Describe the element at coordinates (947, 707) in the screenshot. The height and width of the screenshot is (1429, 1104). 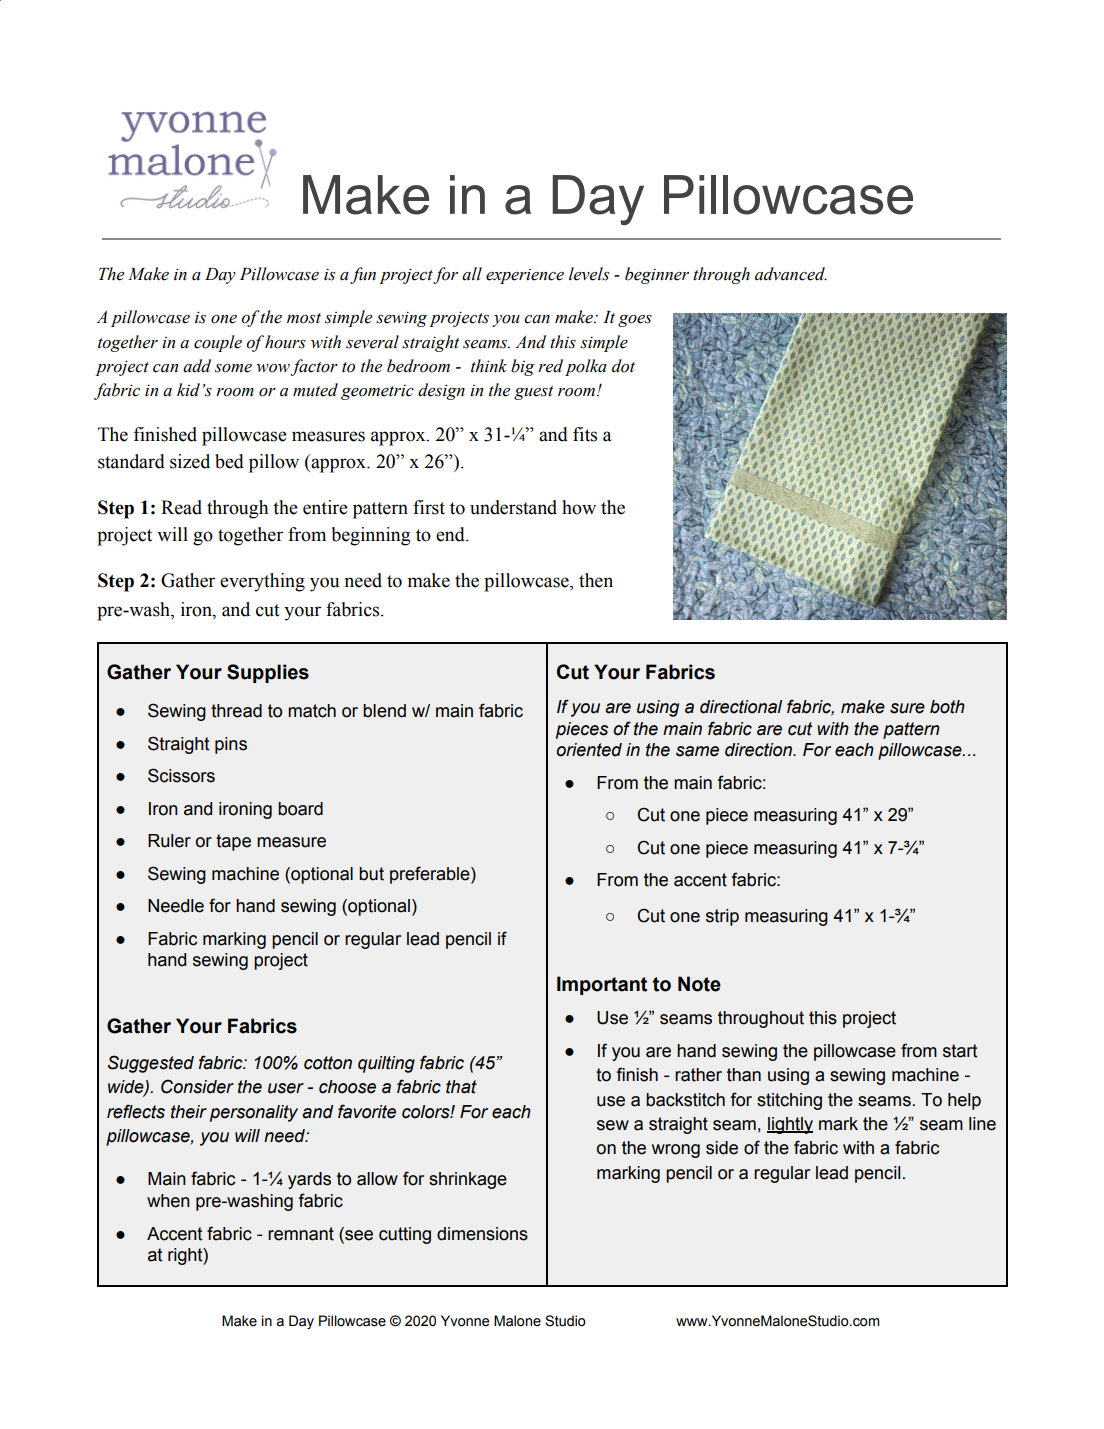
I see `both` at that location.
